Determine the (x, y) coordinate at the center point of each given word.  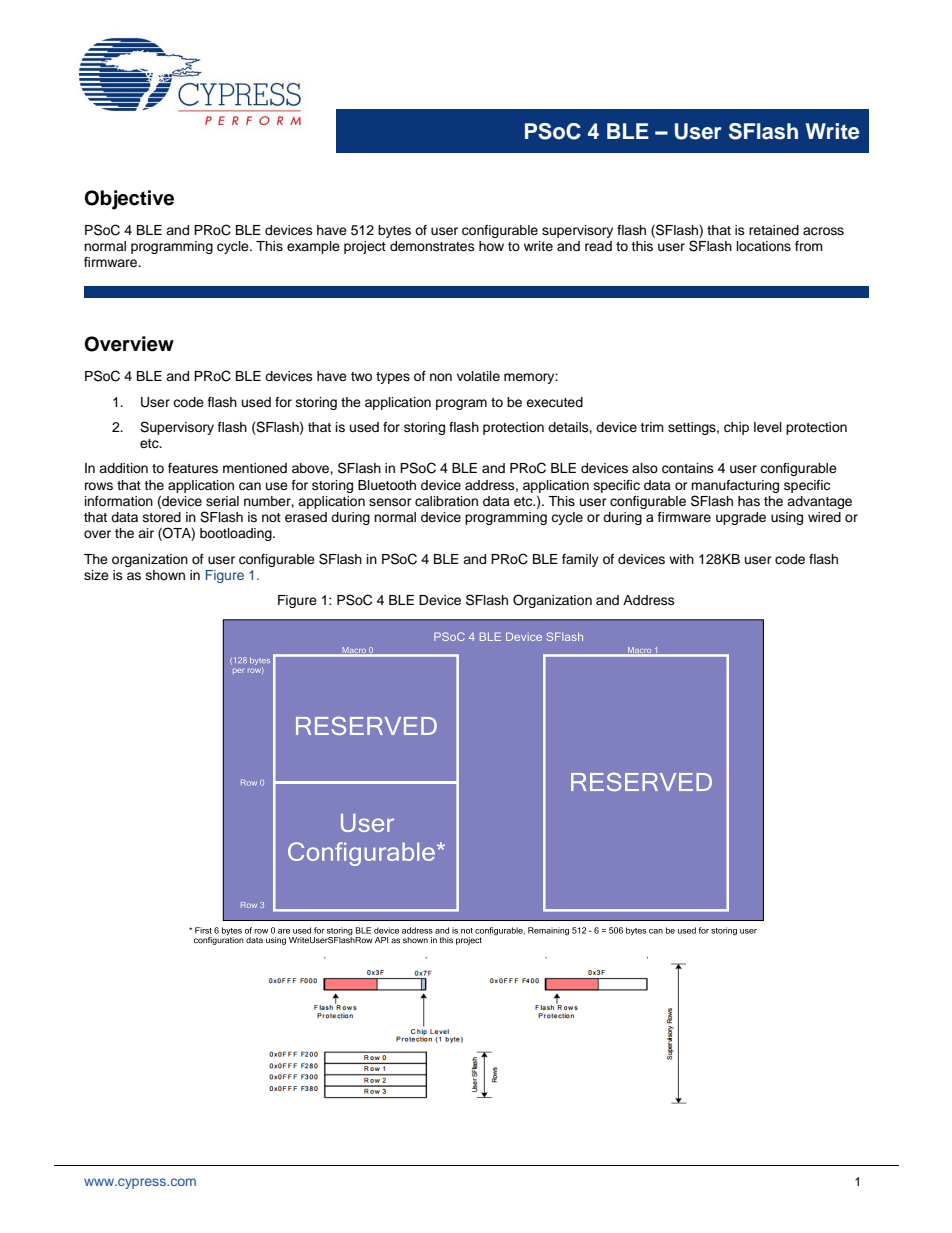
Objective (129, 200)
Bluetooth (387, 485)
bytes (394, 231)
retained (774, 230)
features (193, 468)
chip (736, 428)
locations (764, 246)
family (580, 560)
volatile (478, 376)
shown (165, 575)
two (361, 376)
